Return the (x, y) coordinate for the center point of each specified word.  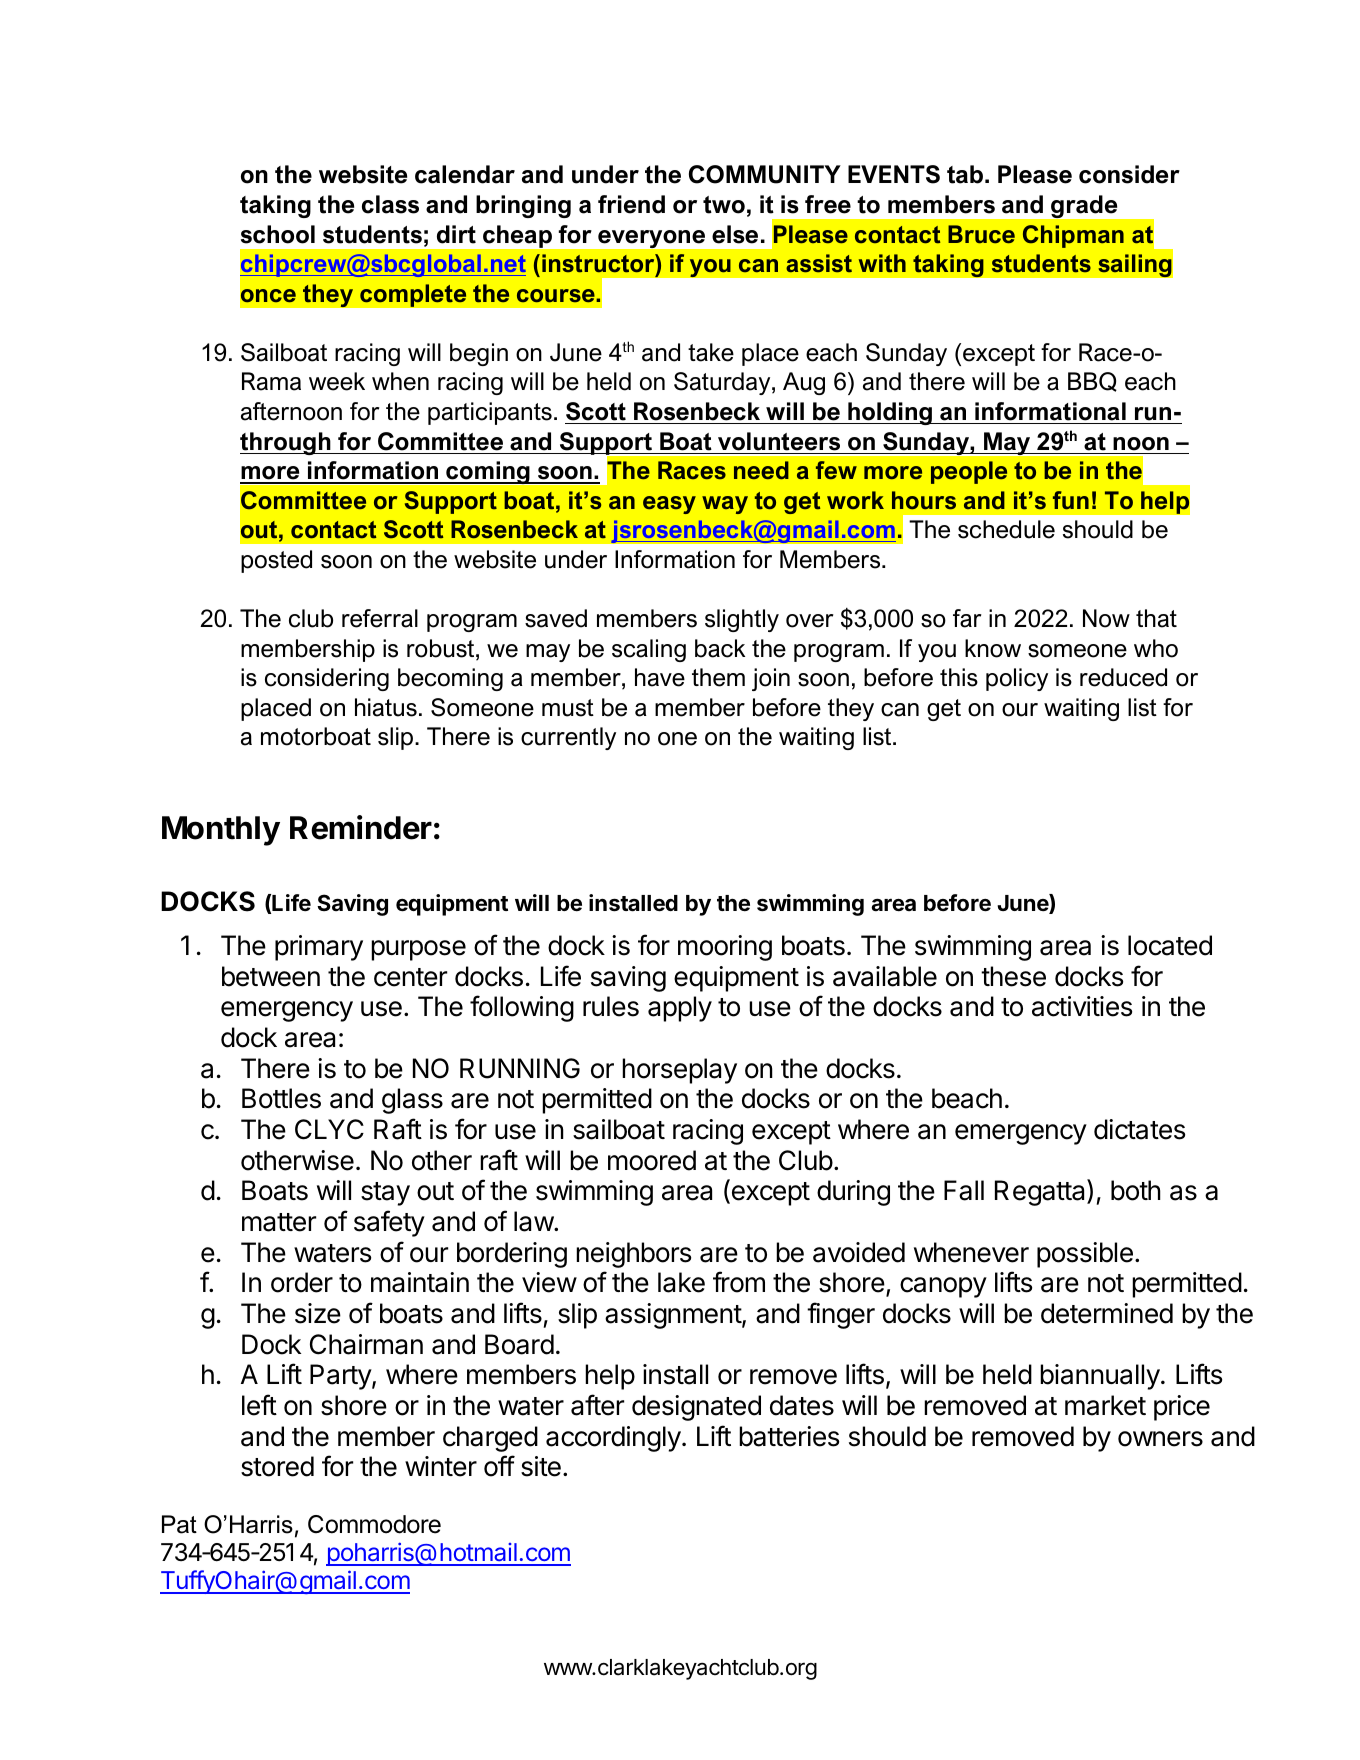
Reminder (361, 827)
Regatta (1041, 1192)
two (724, 205)
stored (277, 1466)
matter (279, 1222)
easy (669, 505)
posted (276, 561)
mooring (725, 948)
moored (652, 1160)
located (1170, 945)
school (278, 234)
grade (1084, 206)
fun (1071, 500)
